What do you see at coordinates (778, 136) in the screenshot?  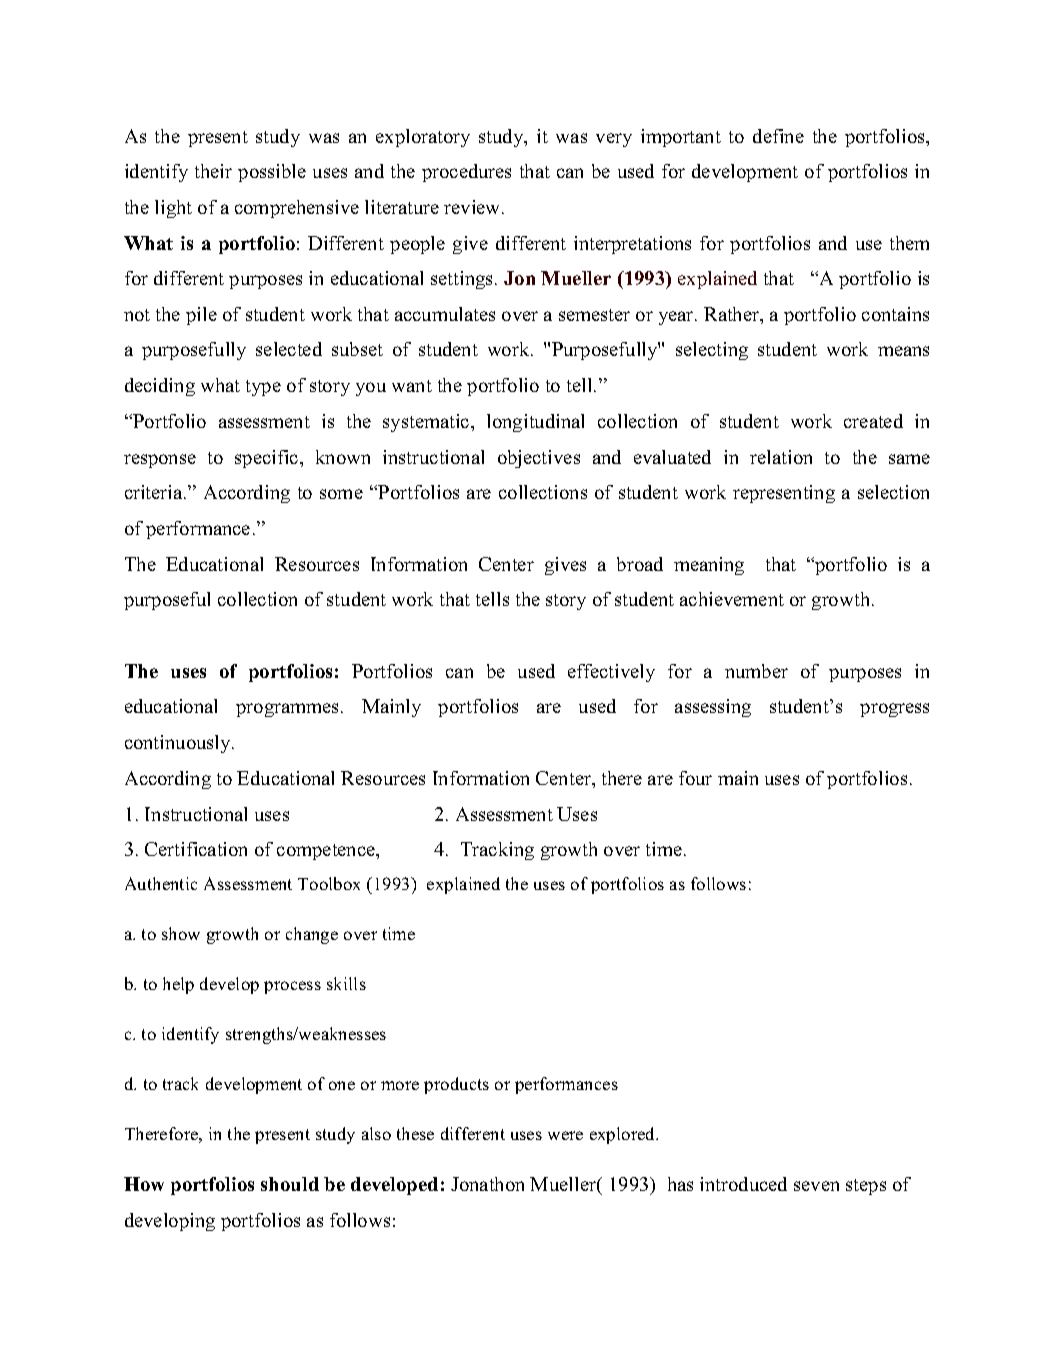 I see `define` at bounding box center [778, 136].
